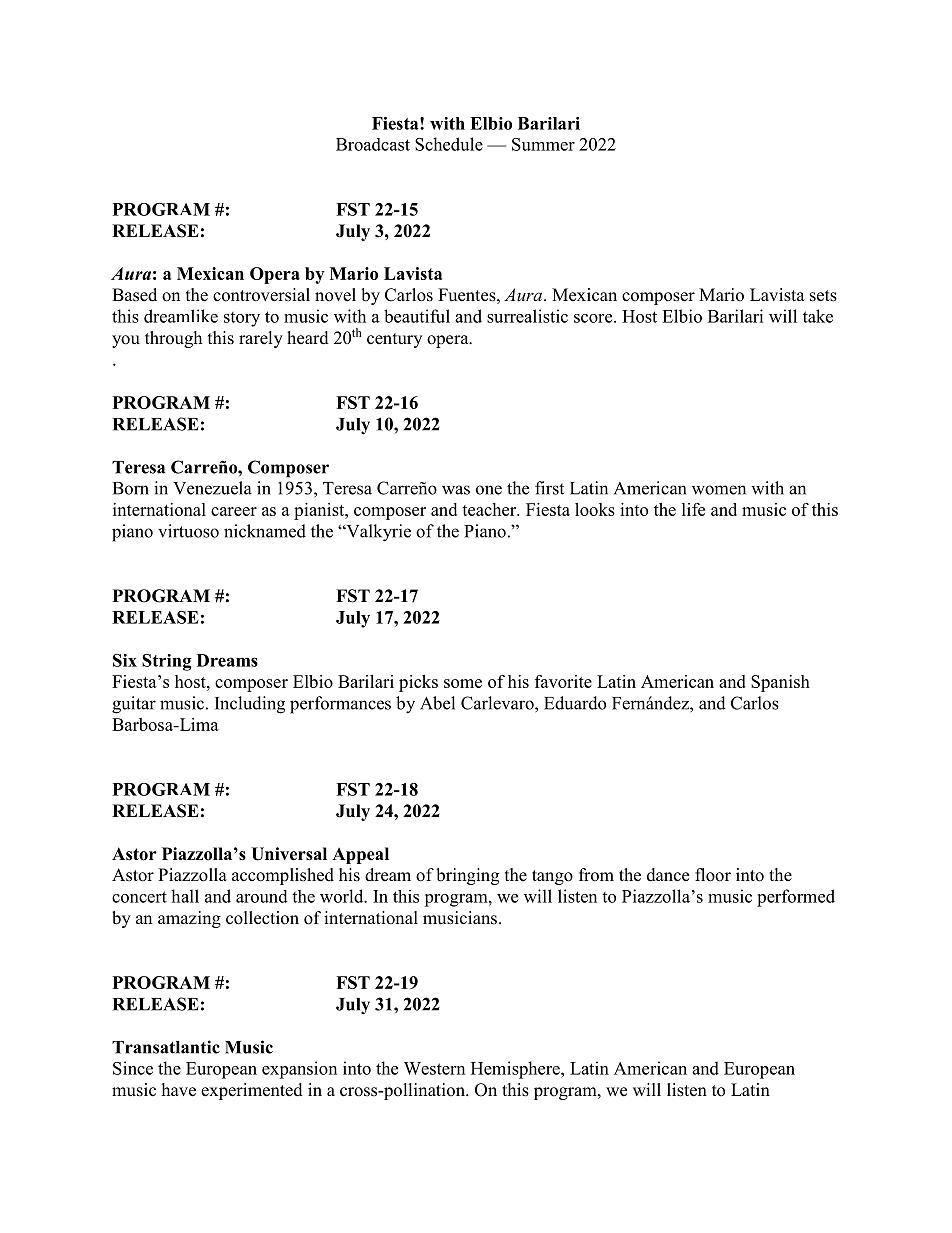 The height and width of the document is (1233, 952). I want to click on Schedule, so click(449, 144).
